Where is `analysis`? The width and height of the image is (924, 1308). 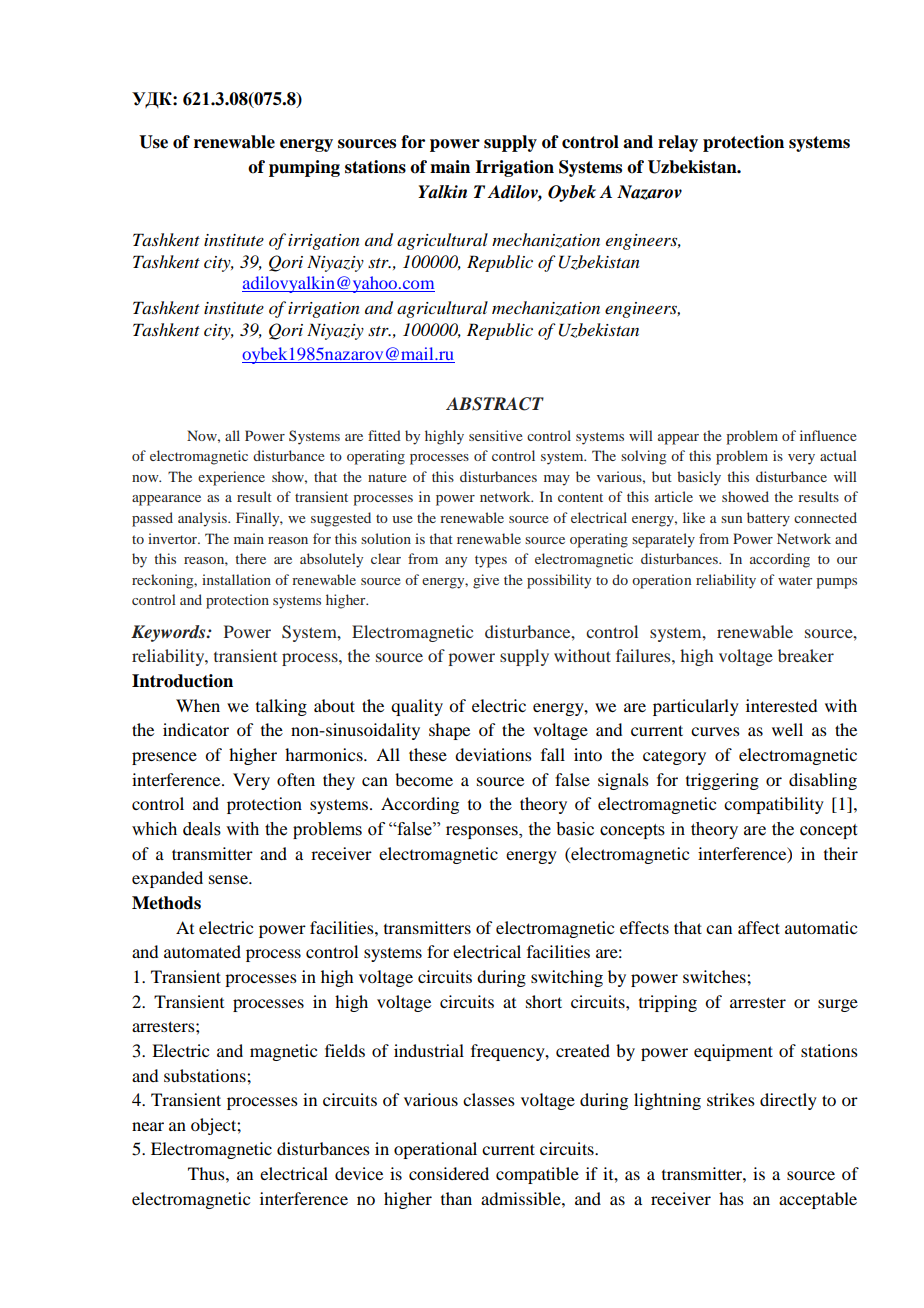
analysis is located at coordinates (203, 519).
